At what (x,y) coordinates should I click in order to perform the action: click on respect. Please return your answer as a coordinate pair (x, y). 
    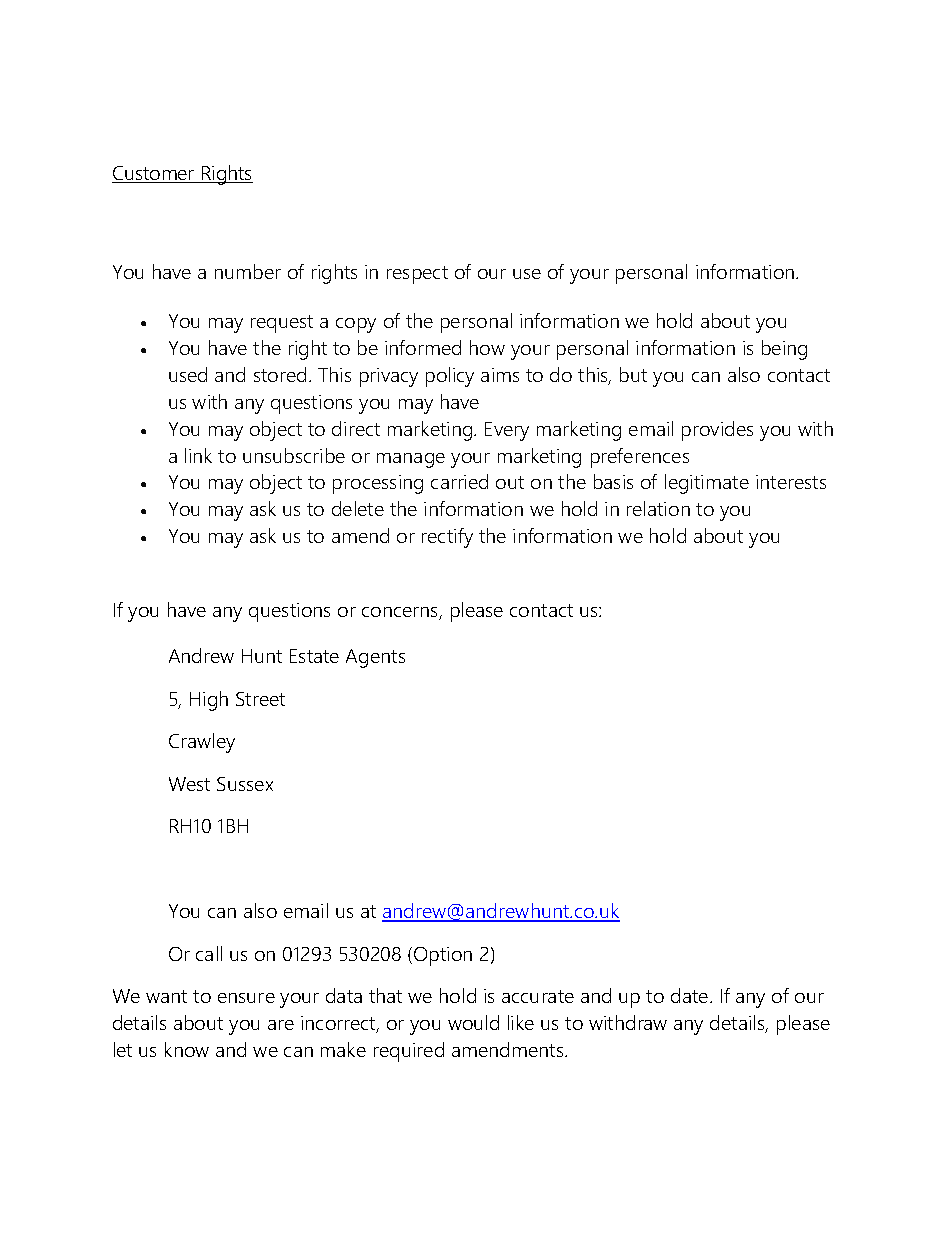
    Looking at the image, I should click on (417, 275).
